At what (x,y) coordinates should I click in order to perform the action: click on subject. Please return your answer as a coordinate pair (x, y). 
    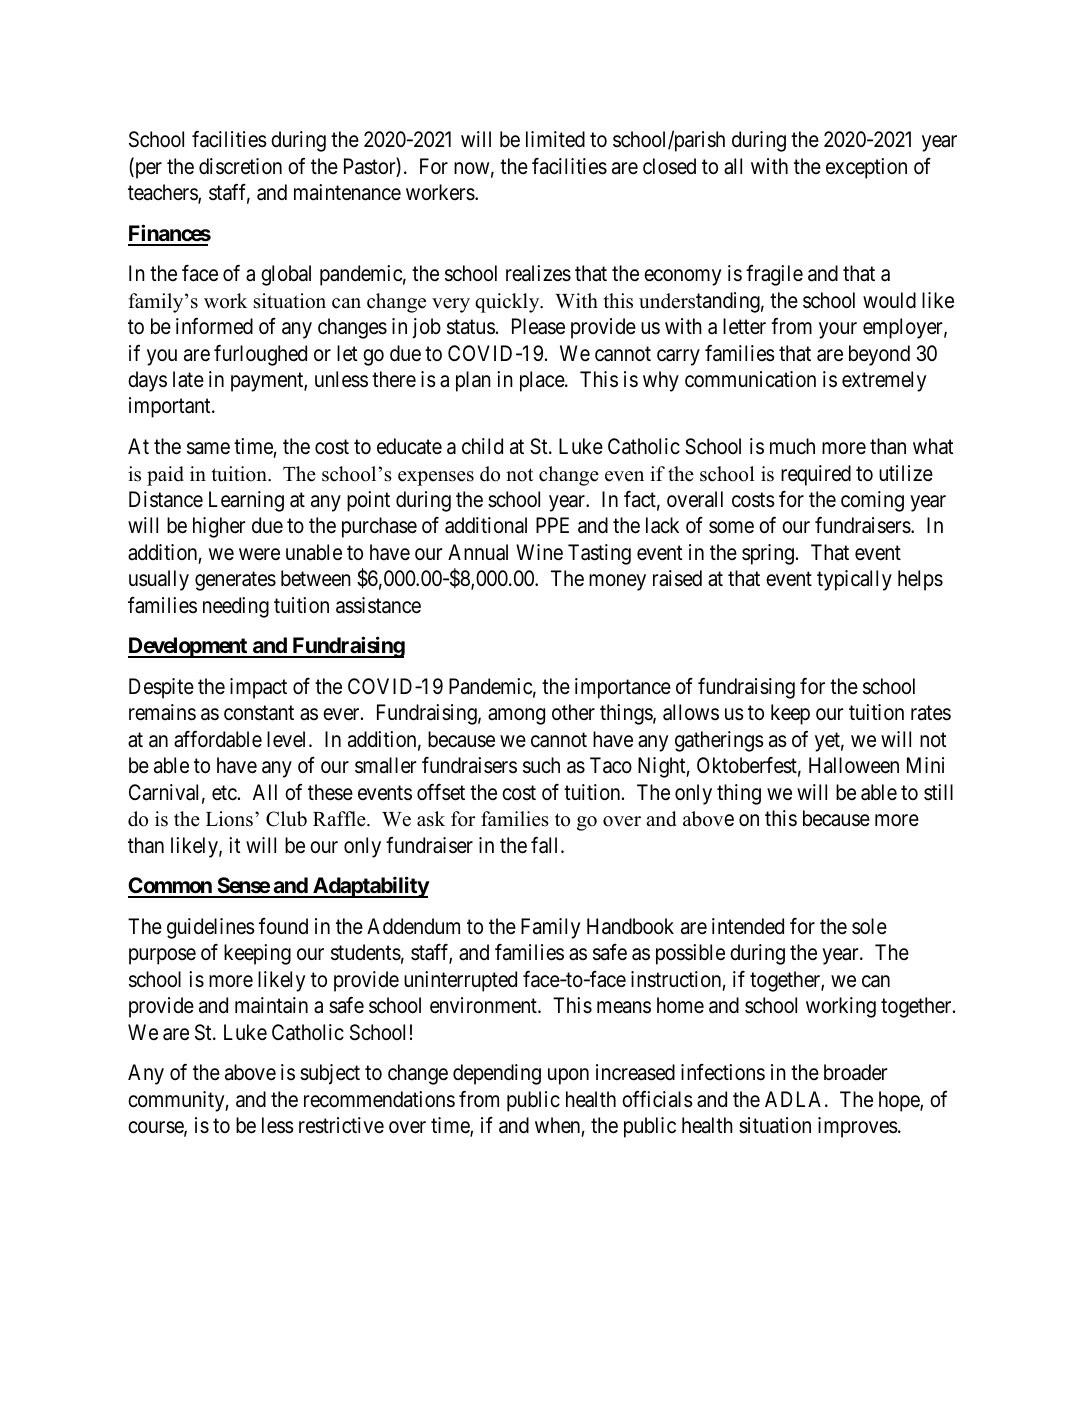
    Looking at the image, I should click on (330, 1074).
